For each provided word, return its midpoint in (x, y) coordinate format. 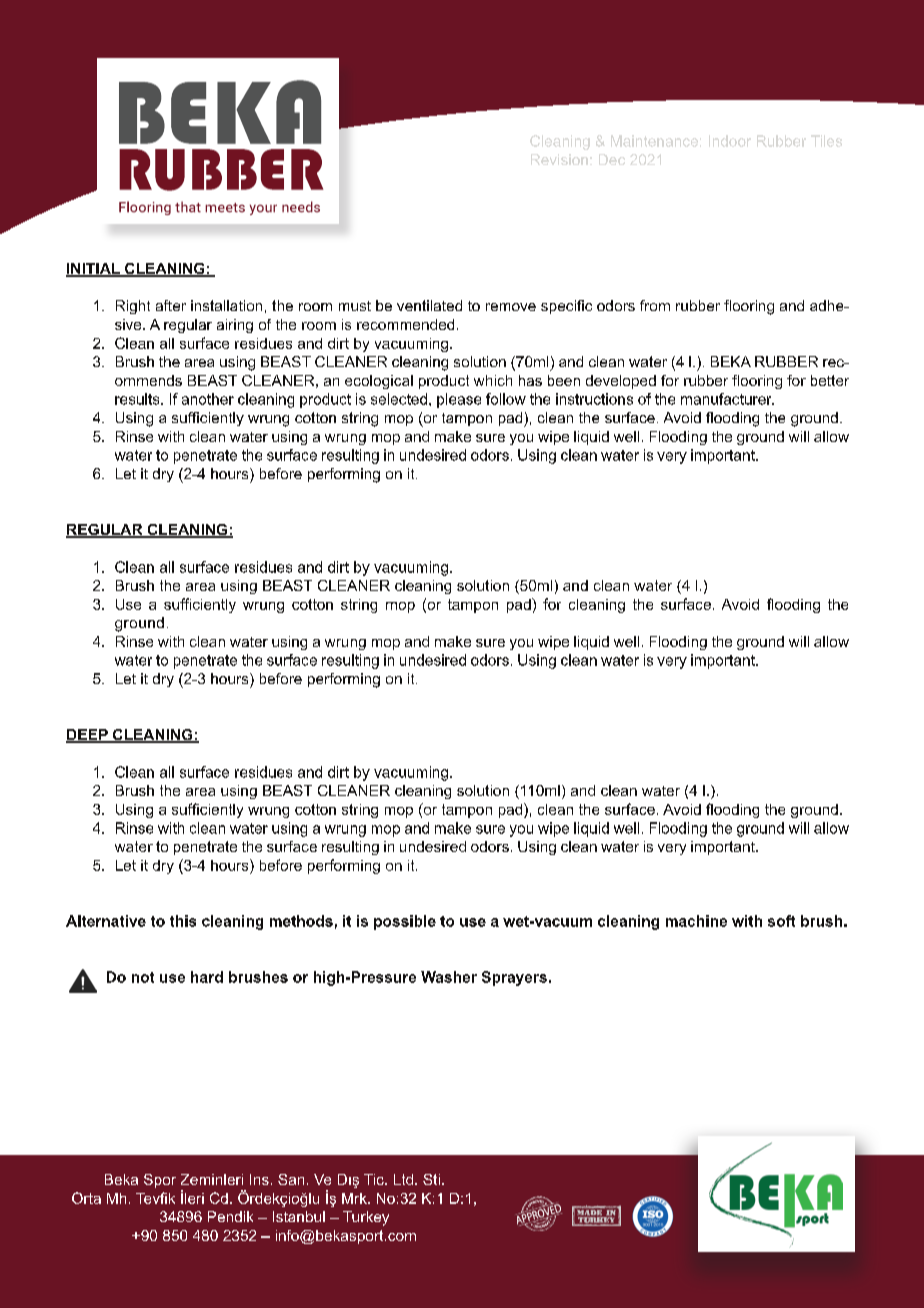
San (291, 1179)
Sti (431, 1179)
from (655, 305)
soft (781, 921)
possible (405, 922)
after (171, 305)
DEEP (88, 736)
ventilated (429, 305)
